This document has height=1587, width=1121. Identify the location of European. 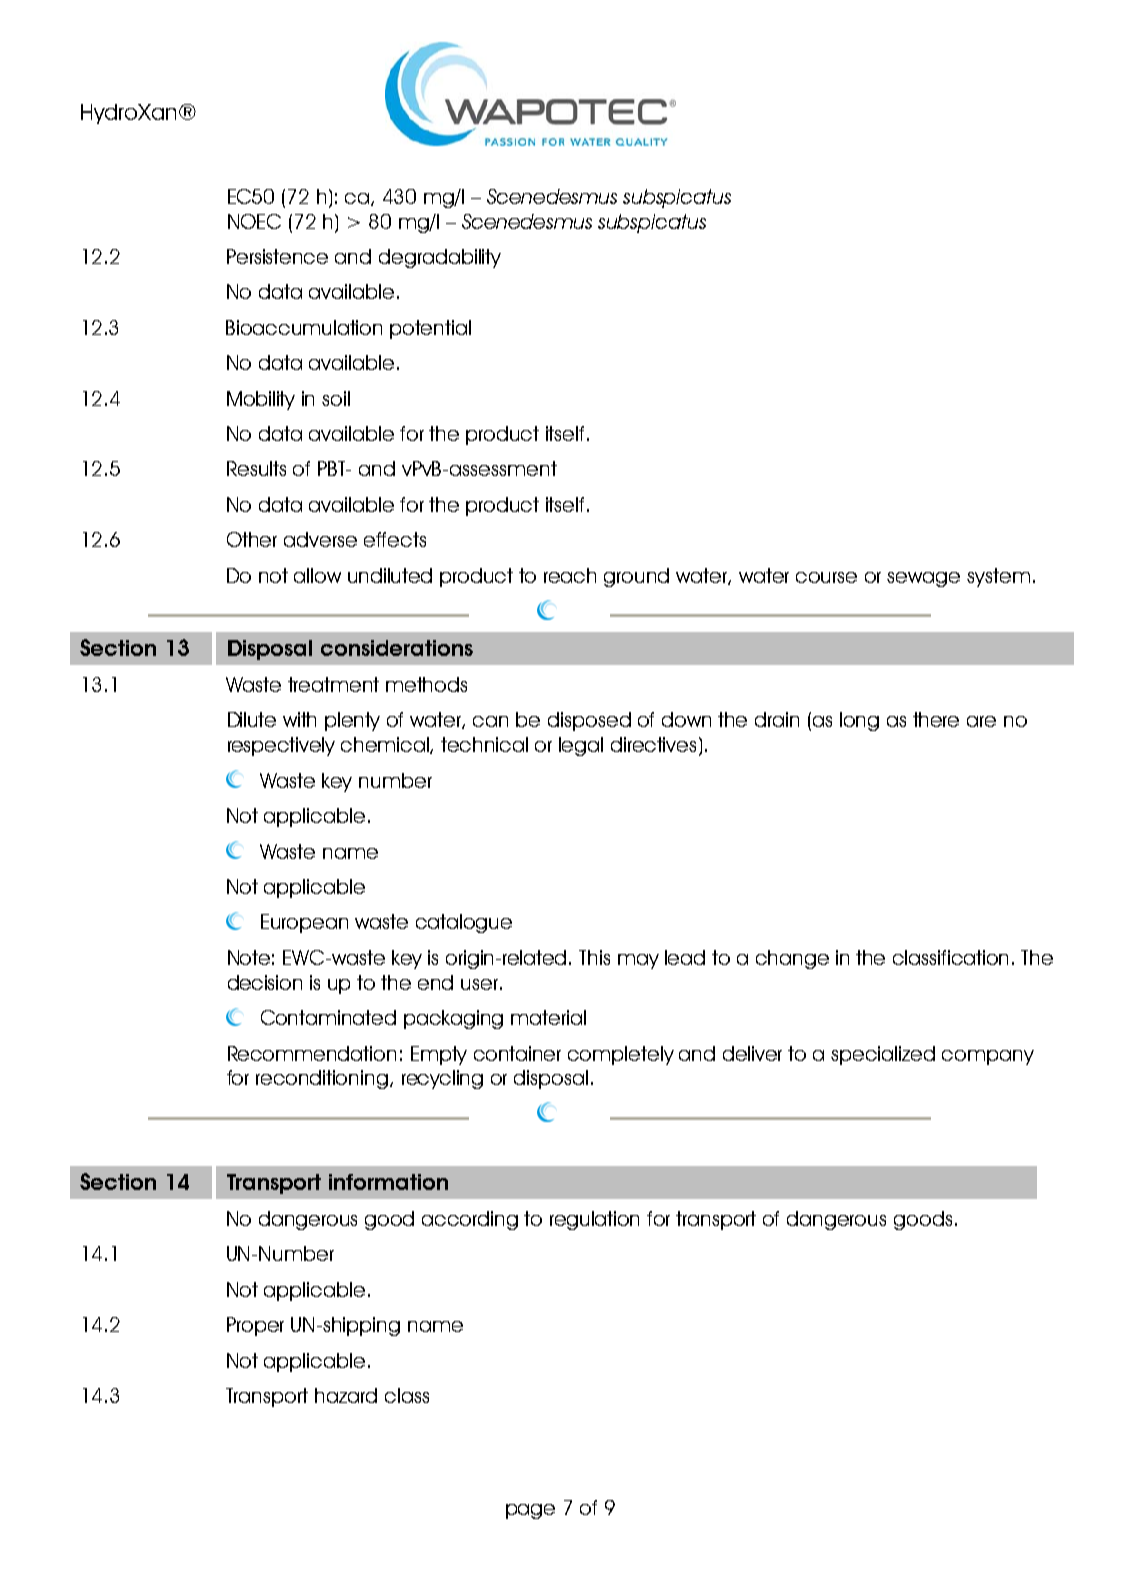
(304, 923).
